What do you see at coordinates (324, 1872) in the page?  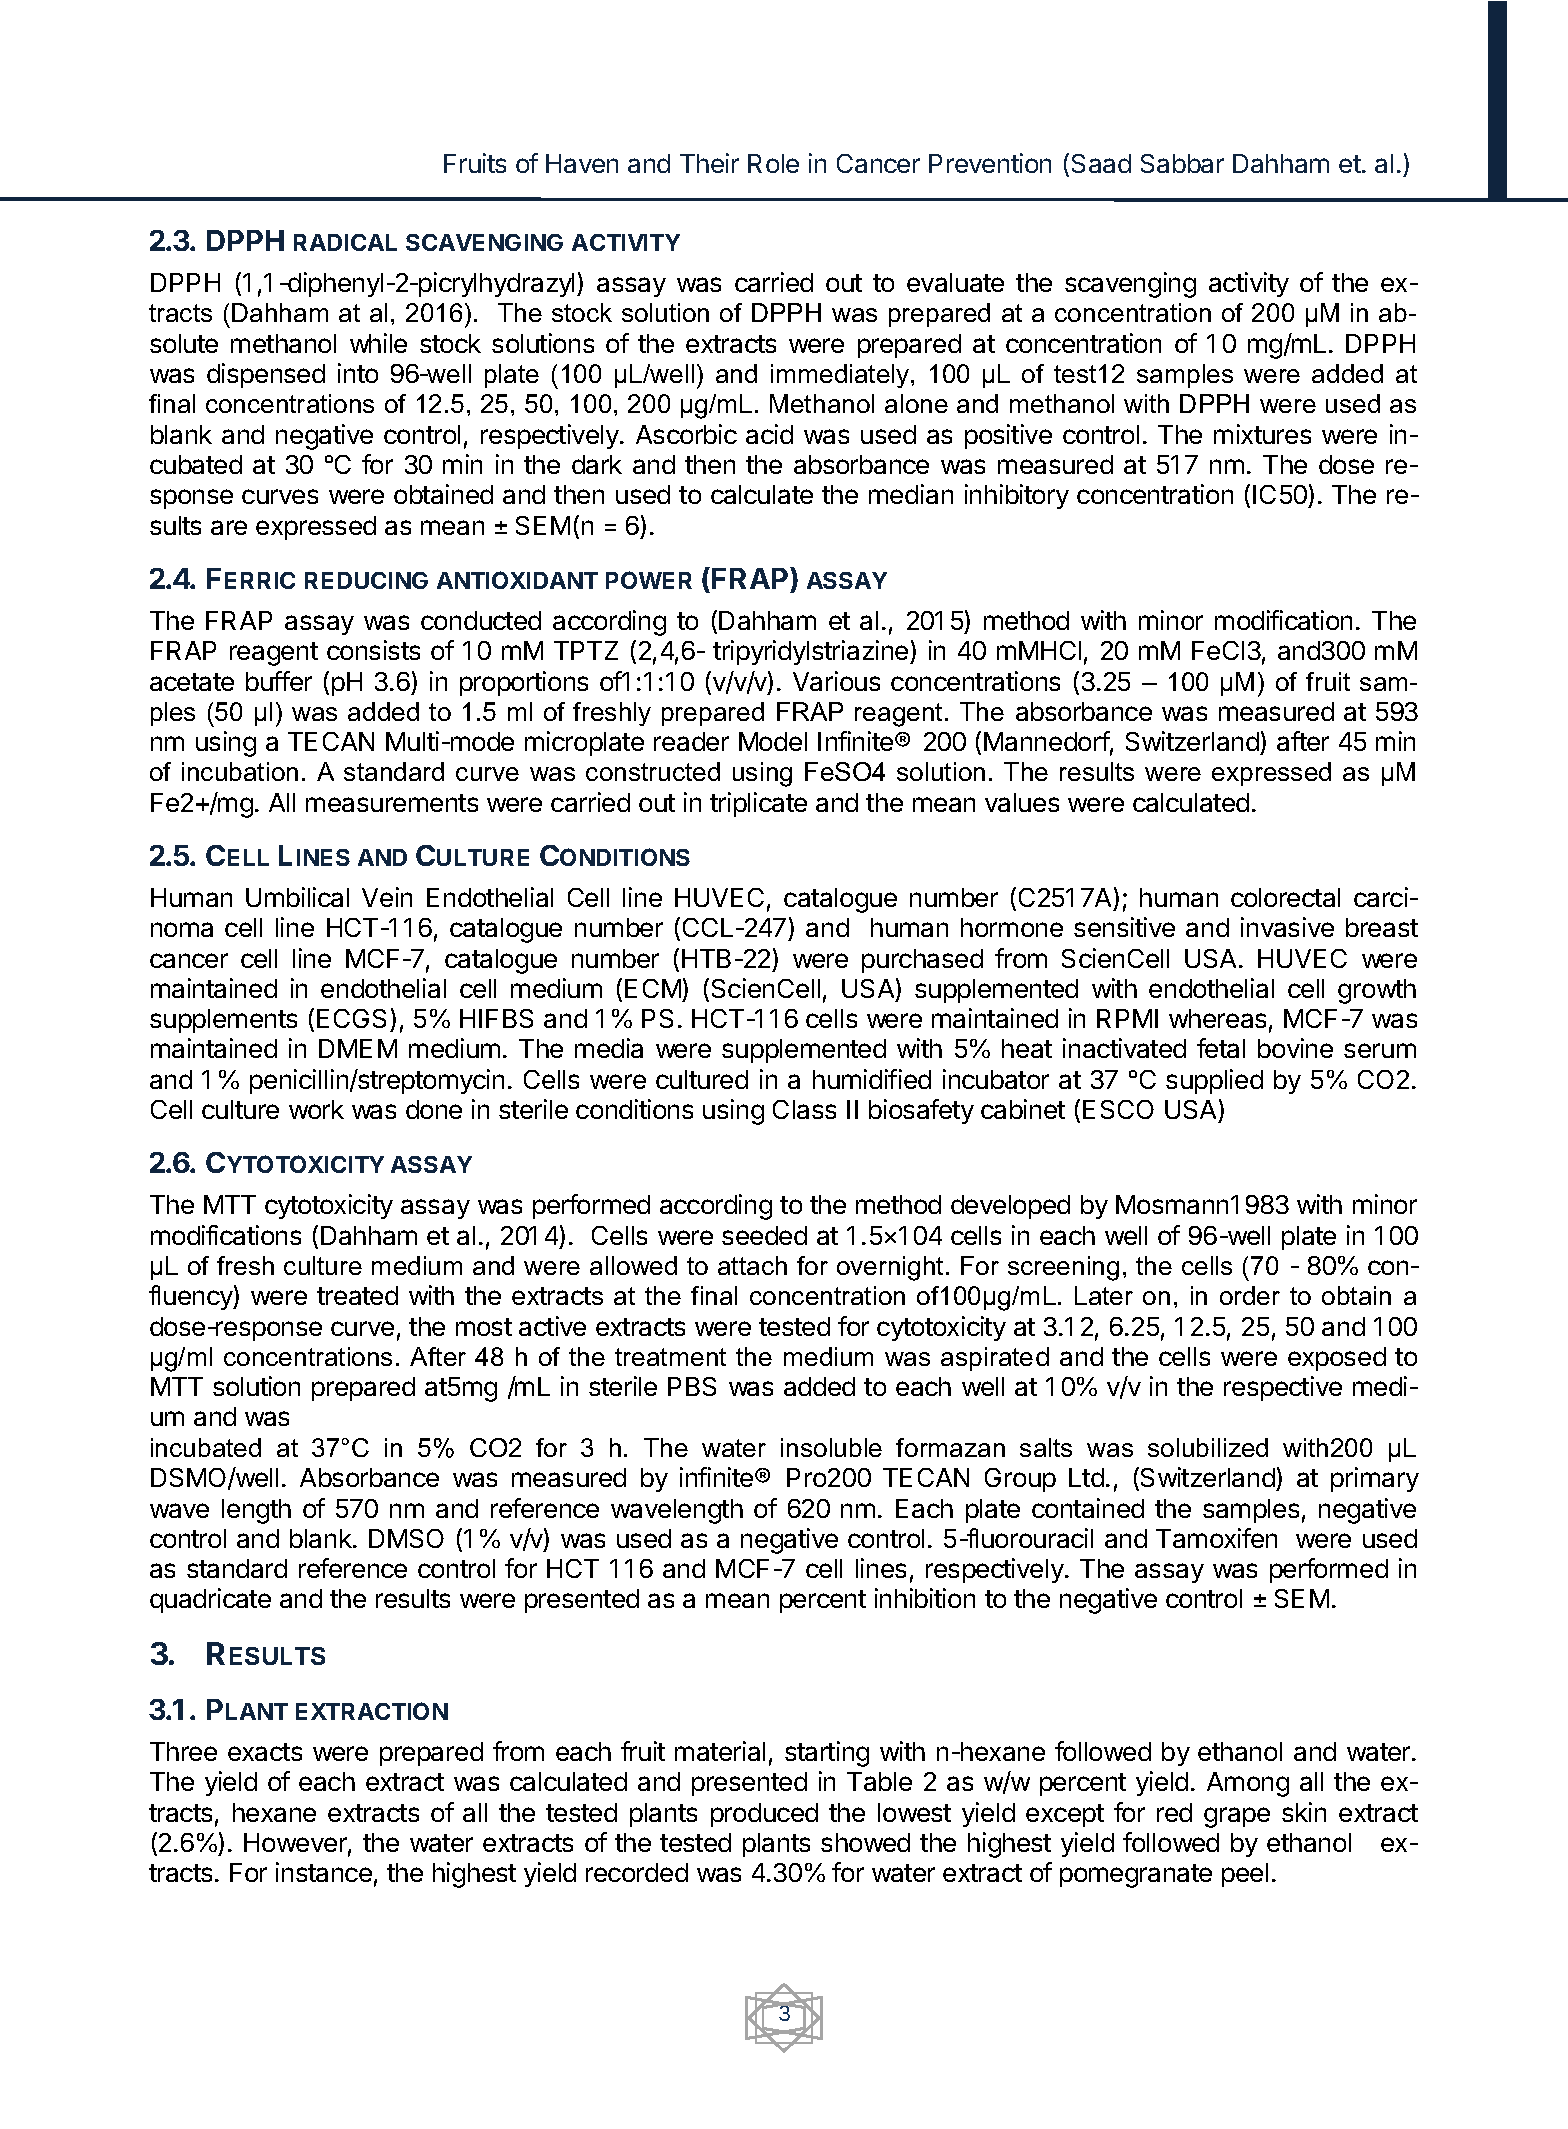 I see `instance` at bounding box center [324, 1872].
